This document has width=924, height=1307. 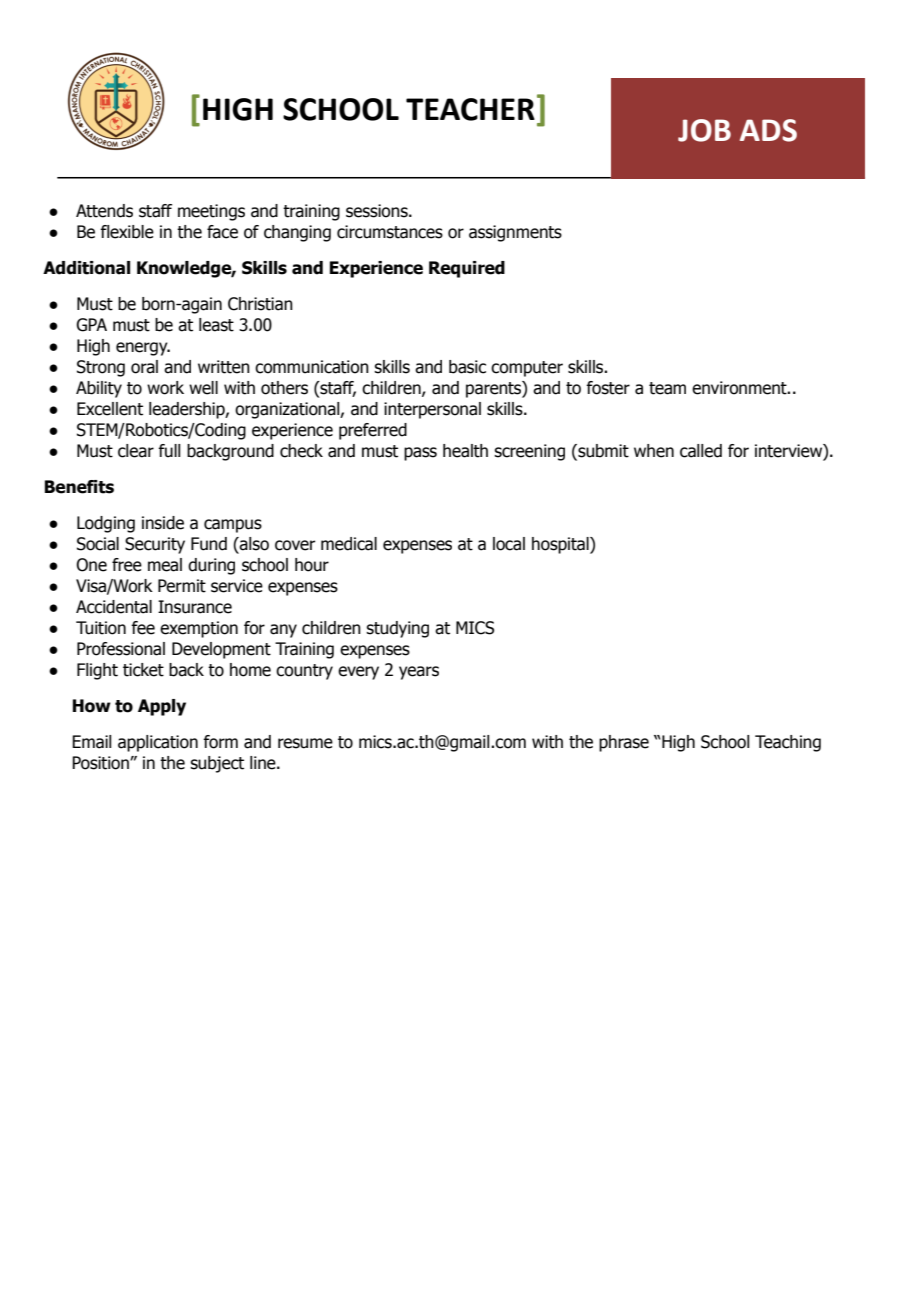 I want to click on application, so click(x=158, y=743).
